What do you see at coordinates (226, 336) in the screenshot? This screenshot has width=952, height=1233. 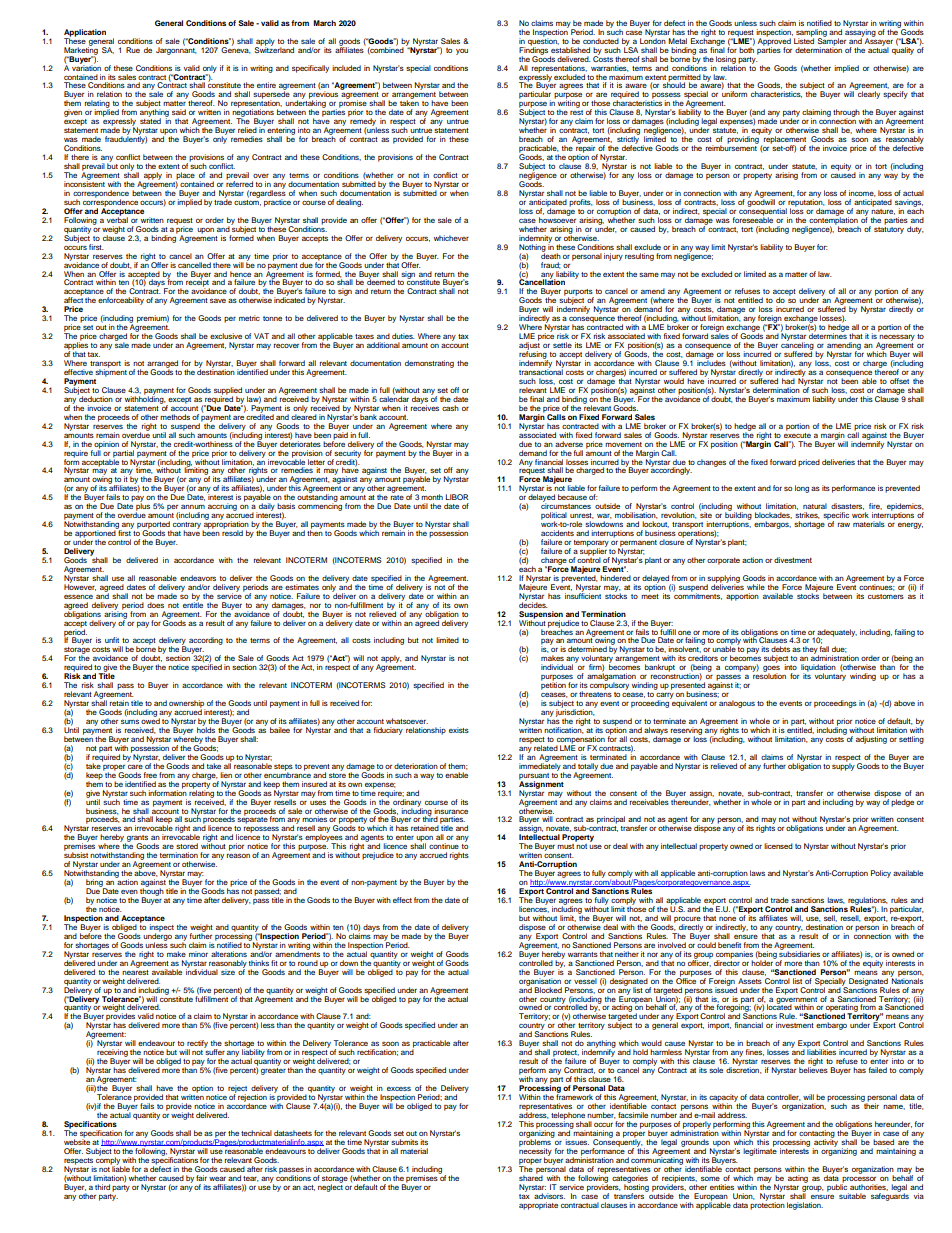 I see `exclusive` at bounding box center [226, 336].
